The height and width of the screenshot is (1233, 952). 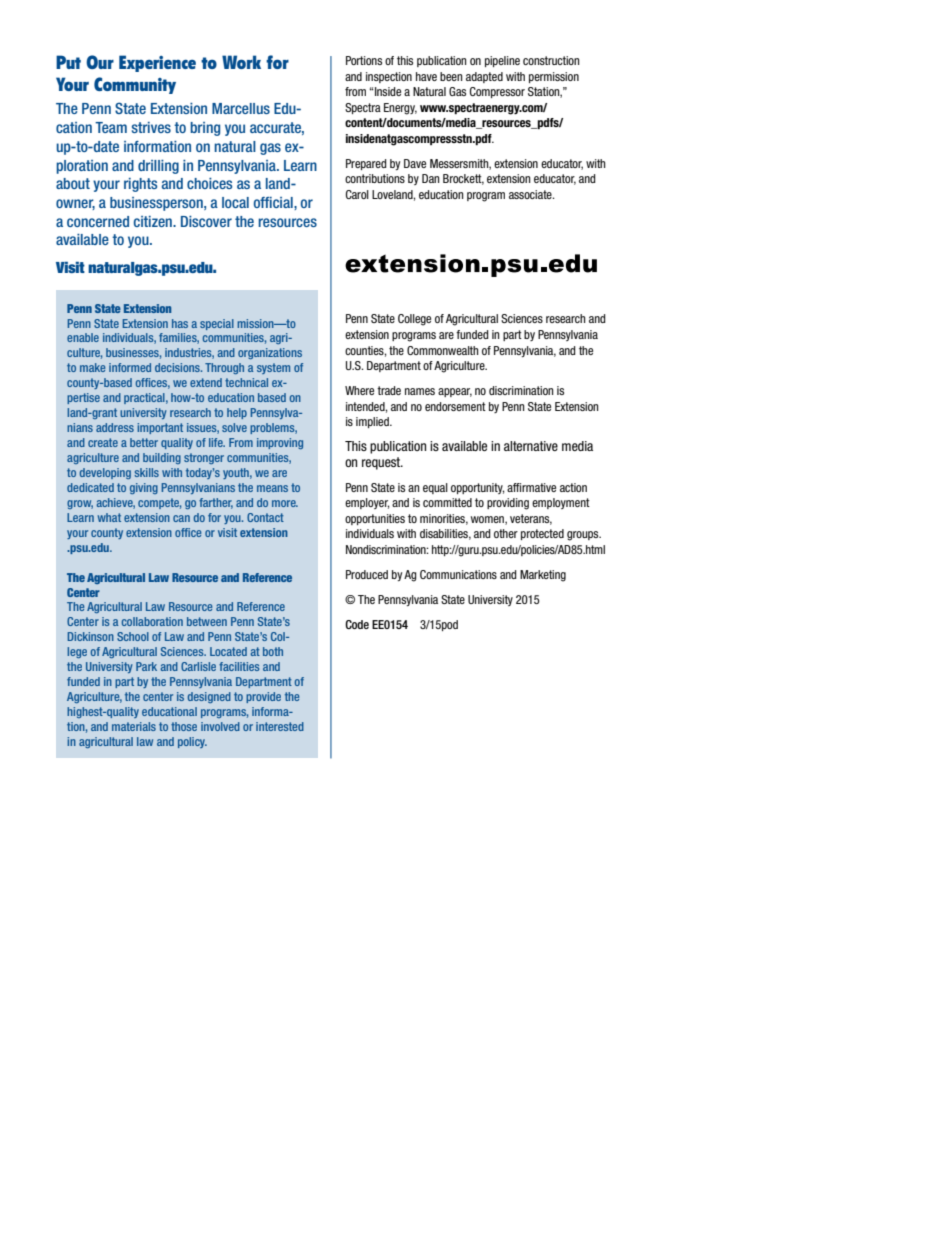 What do you see at coordinates (134, 726) in the screenshot?
I see `materials` at bounding box center [134, 726].
